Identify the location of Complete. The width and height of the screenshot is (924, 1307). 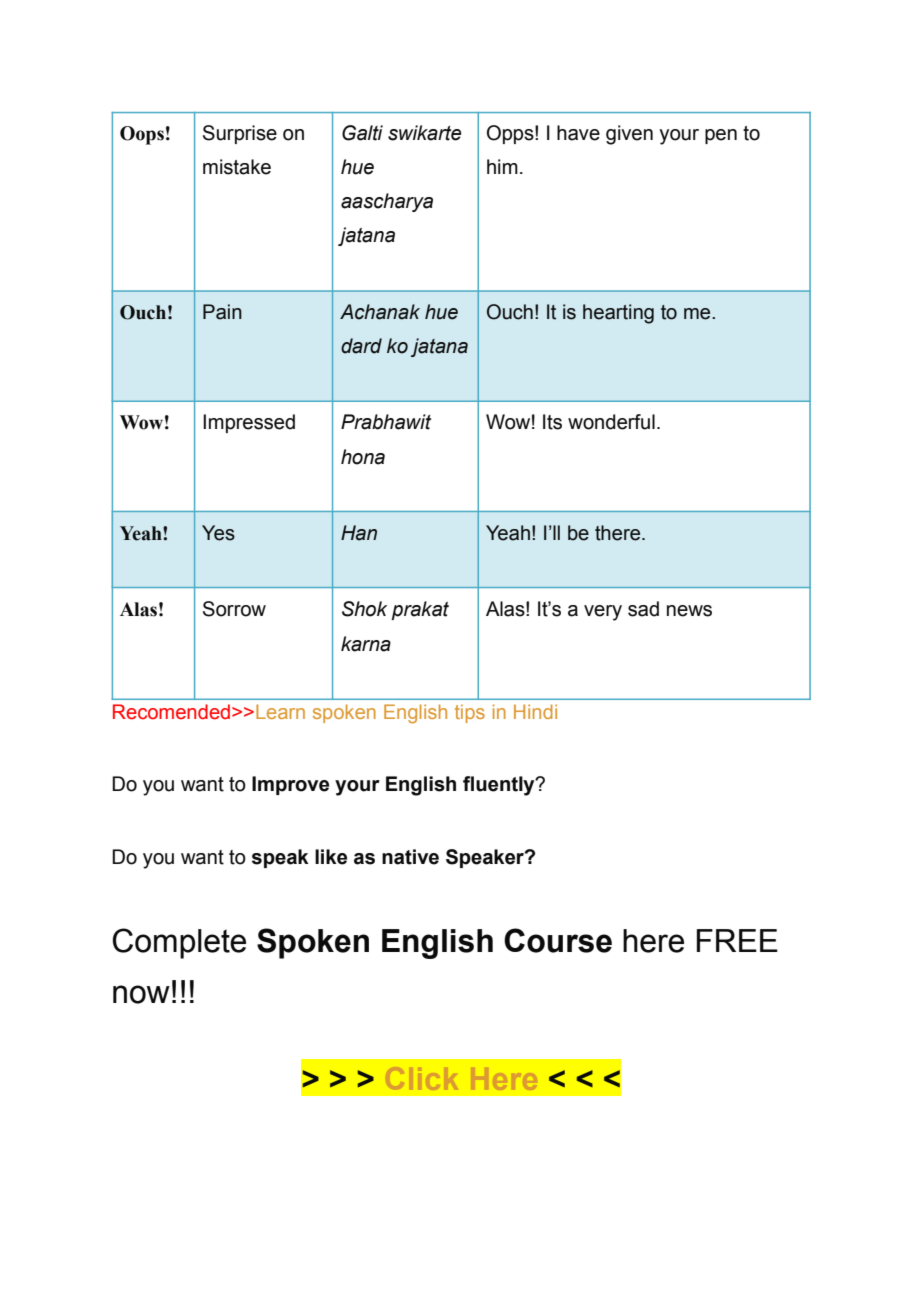
(179, 943).
